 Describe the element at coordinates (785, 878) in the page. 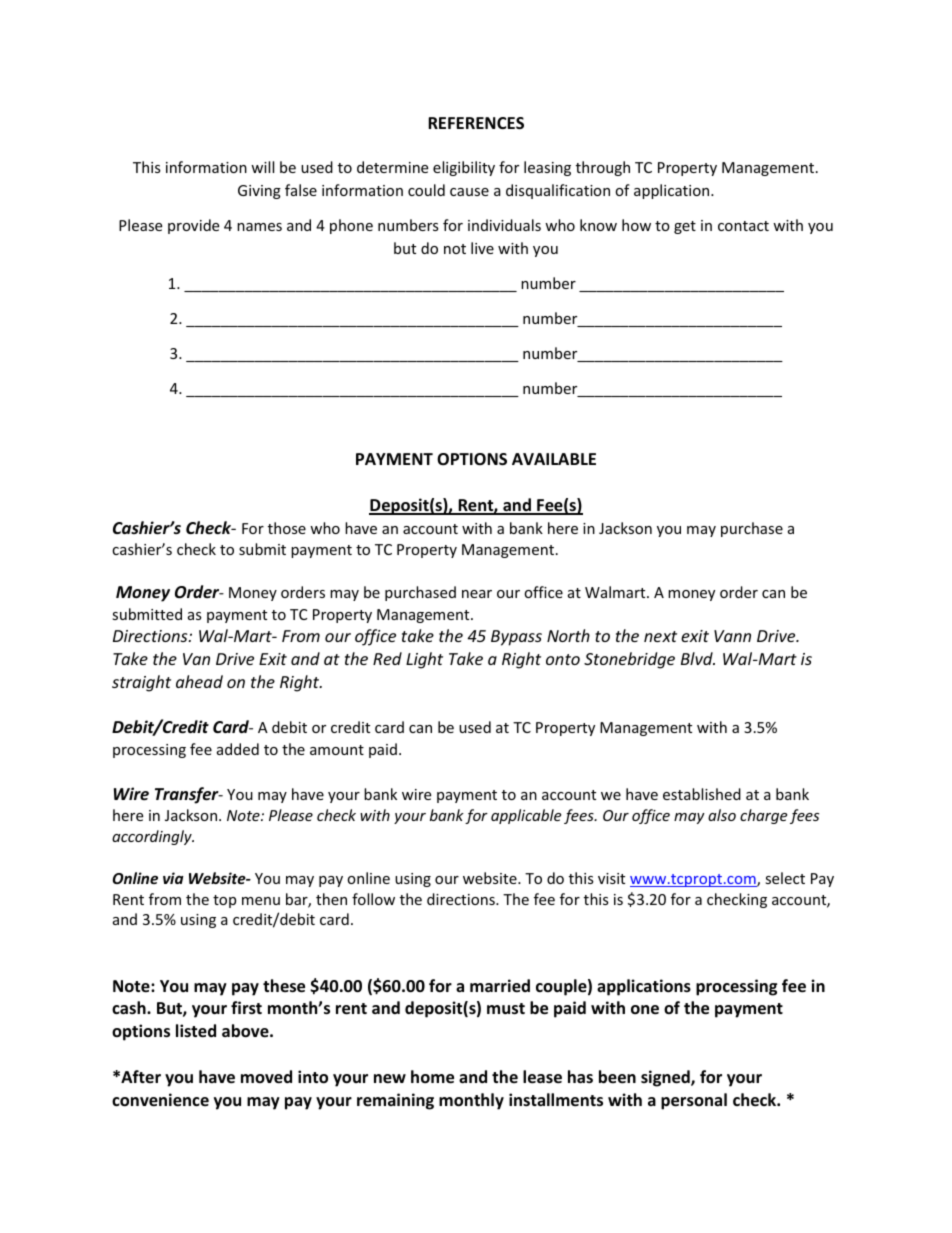

I see `select` at that location.
